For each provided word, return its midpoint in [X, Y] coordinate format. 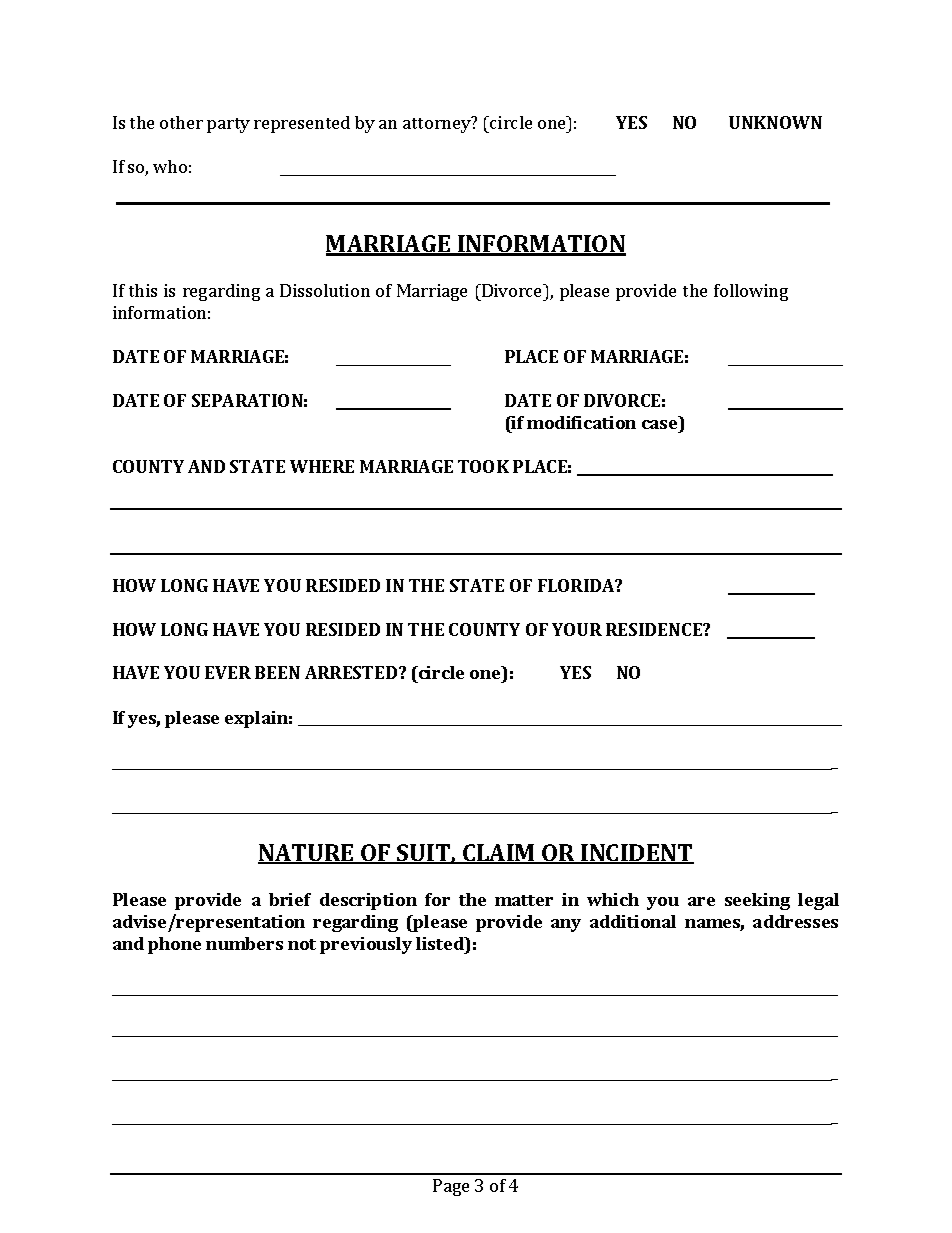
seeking [757, 901]
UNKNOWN [775, 122]
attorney [438, 124]
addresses [795, 921]
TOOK [483, 466]
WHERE [322, 466]
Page [451, 1187]
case [659, 424]
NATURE [307, 854]
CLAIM [499, 854]
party [228, 125]
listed [441, 943]
